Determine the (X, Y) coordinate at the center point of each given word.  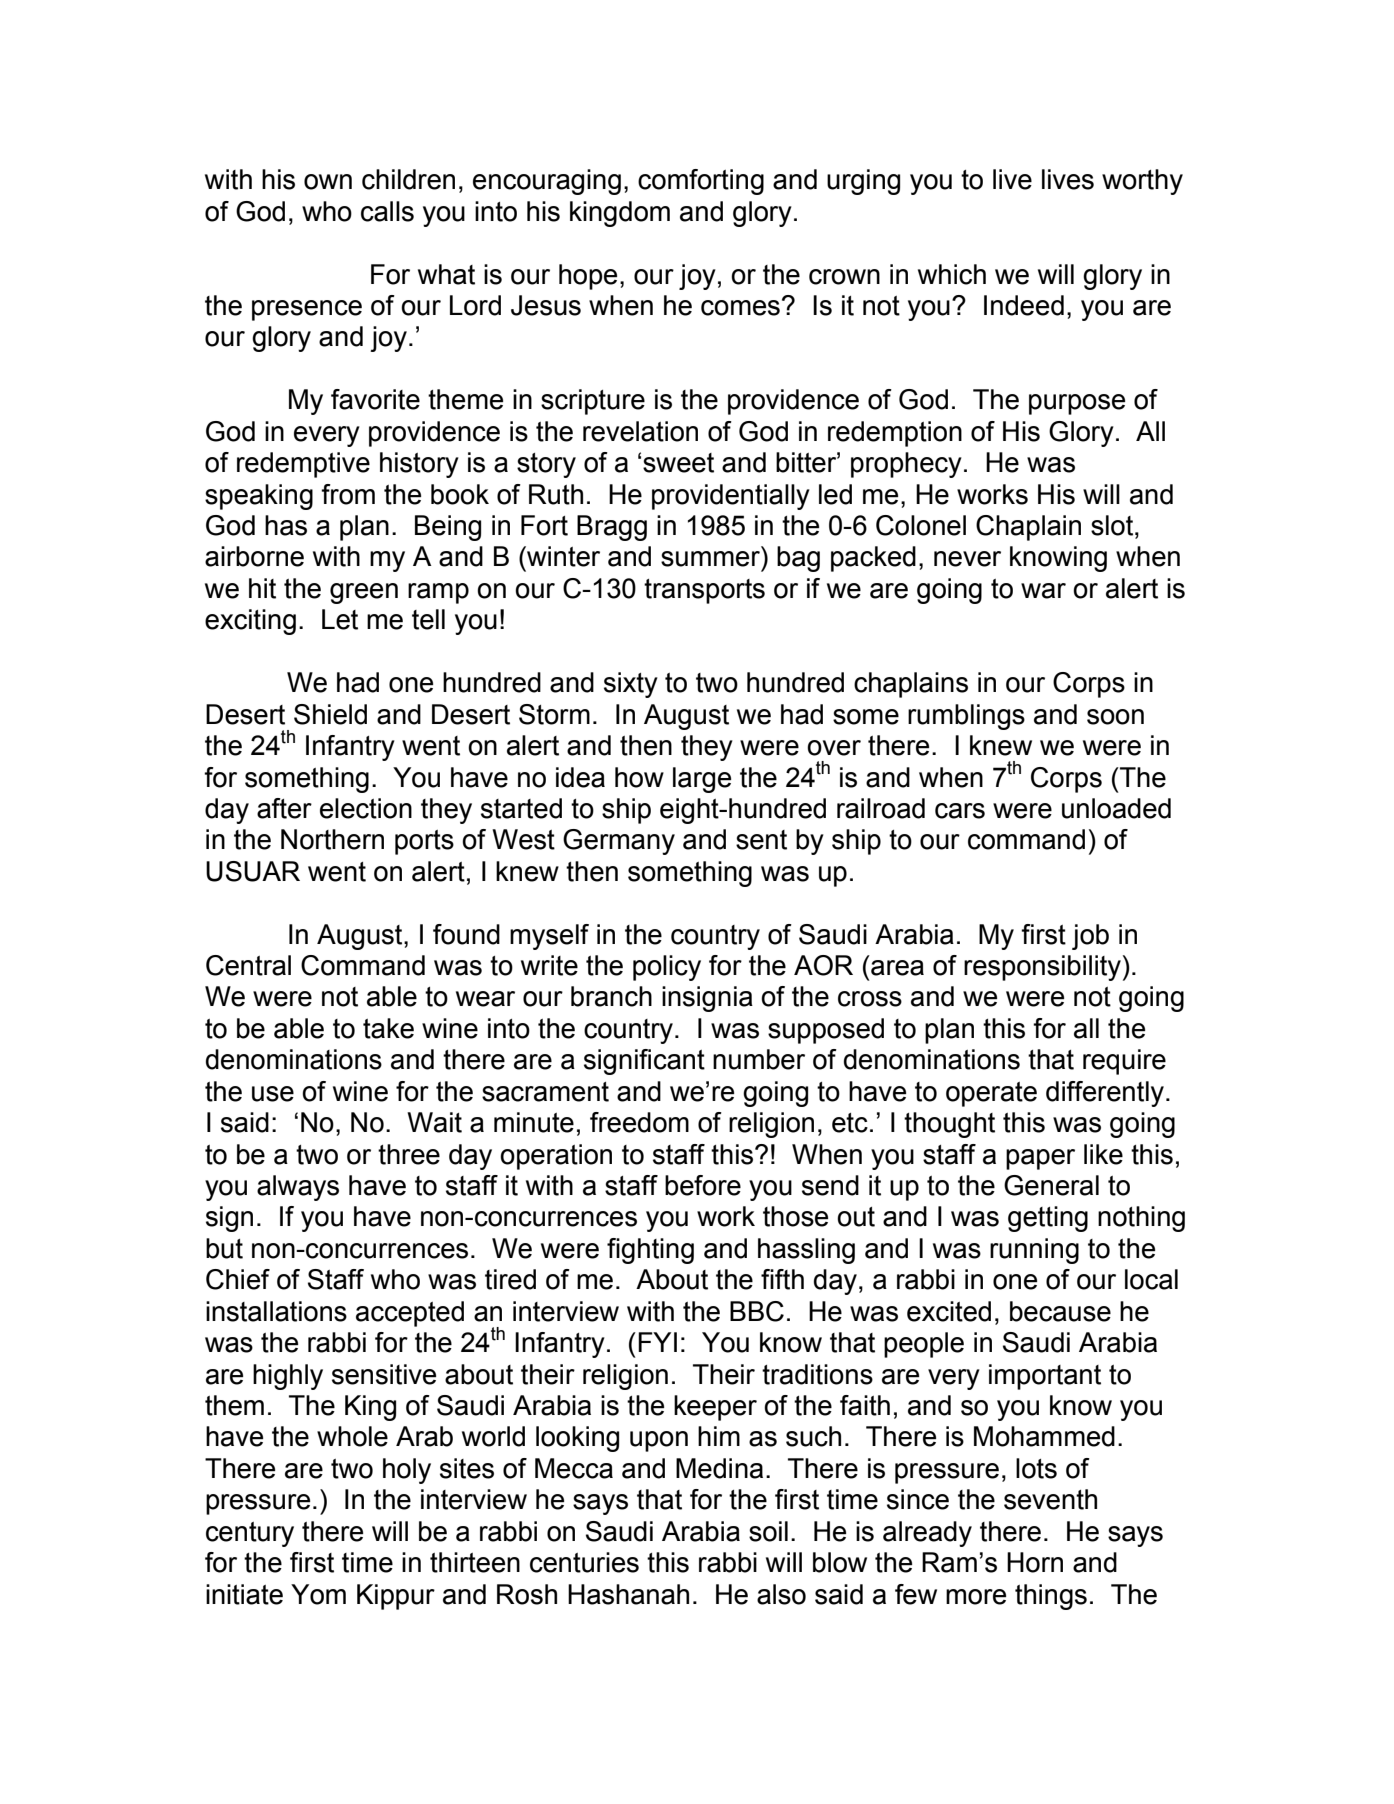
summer (710, 559)
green (364, 593)
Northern (332, 839)
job (1090, 937)
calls (387, 211)
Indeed (1024, 305)
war (1043, 591)
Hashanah (628, 1594)
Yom (318, 1594)
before (703, 1185)
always (298, 1188)
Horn (1035, 1562)
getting (1048, 1219)
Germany (619, 842)
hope (588, 277)
